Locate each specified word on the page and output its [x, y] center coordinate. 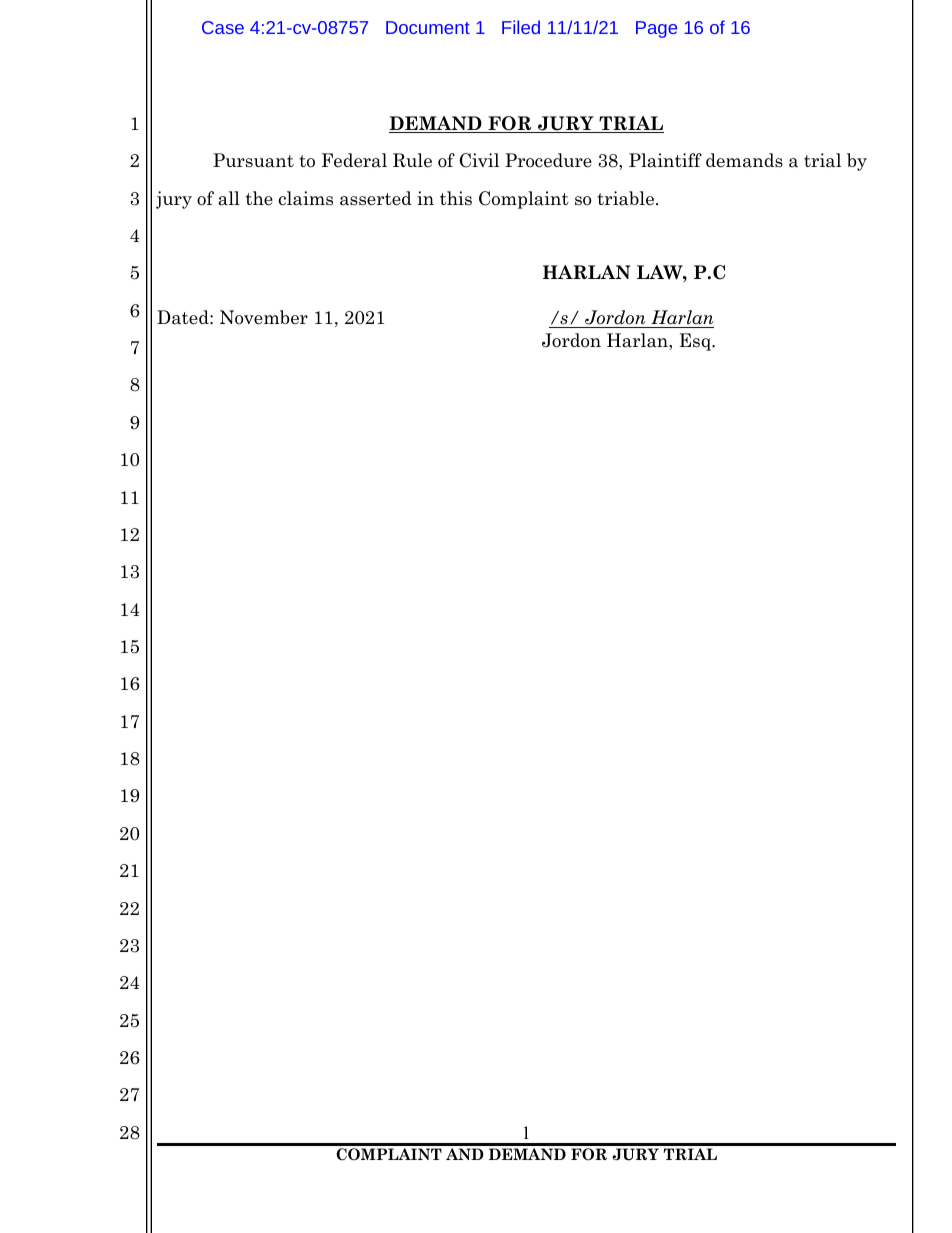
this [456, 198]
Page [656, 29]
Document [428, 27]
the [259, 198]
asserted [376, 198]
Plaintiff [665, 160]
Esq [696, 342]
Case [223, 27]
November [264, 317]
